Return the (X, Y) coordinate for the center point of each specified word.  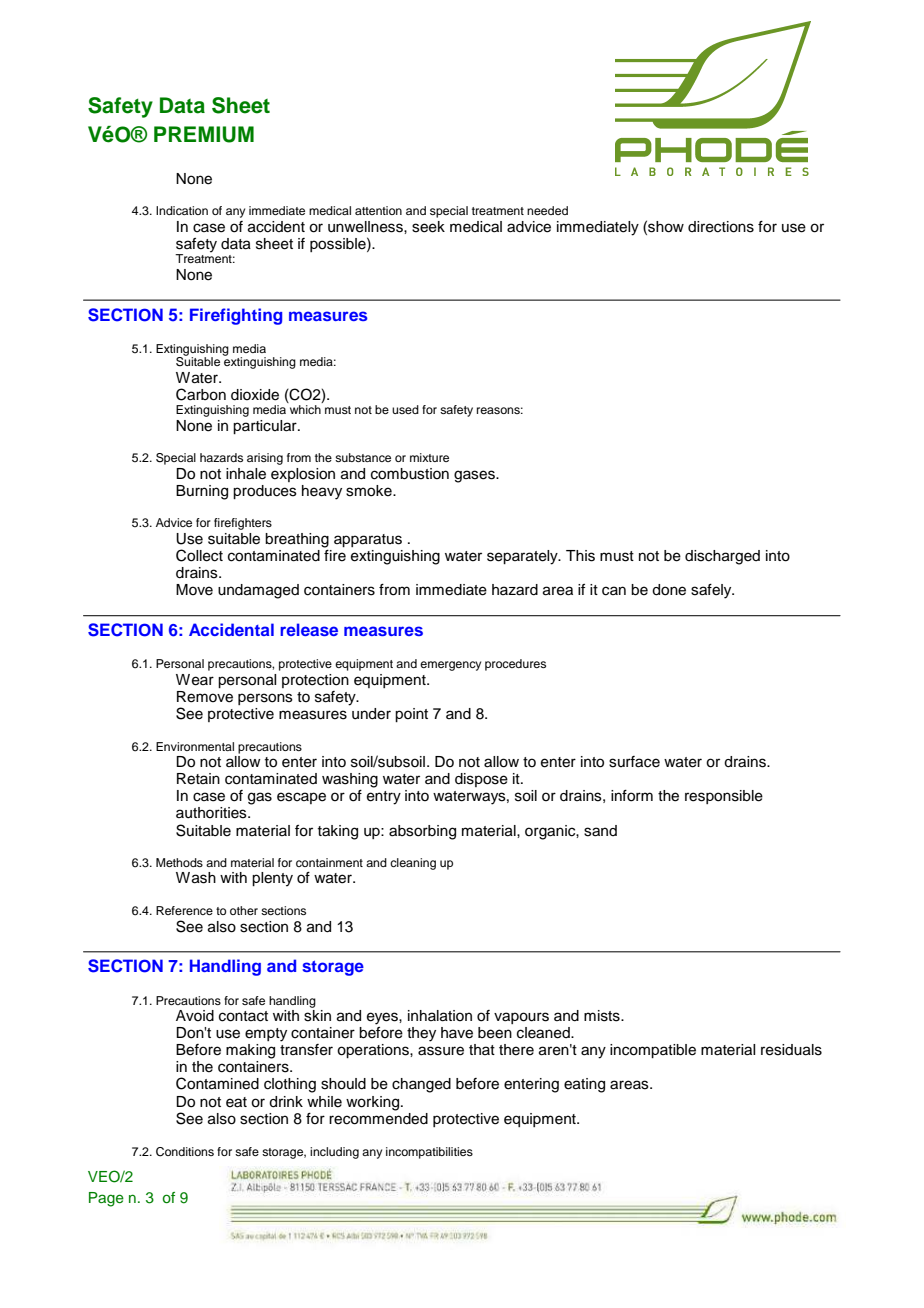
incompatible (653, 1051)
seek (428, 227)
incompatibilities (429, 1153)
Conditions (185, 1152)
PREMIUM (204, 134)
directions (721, 227)
